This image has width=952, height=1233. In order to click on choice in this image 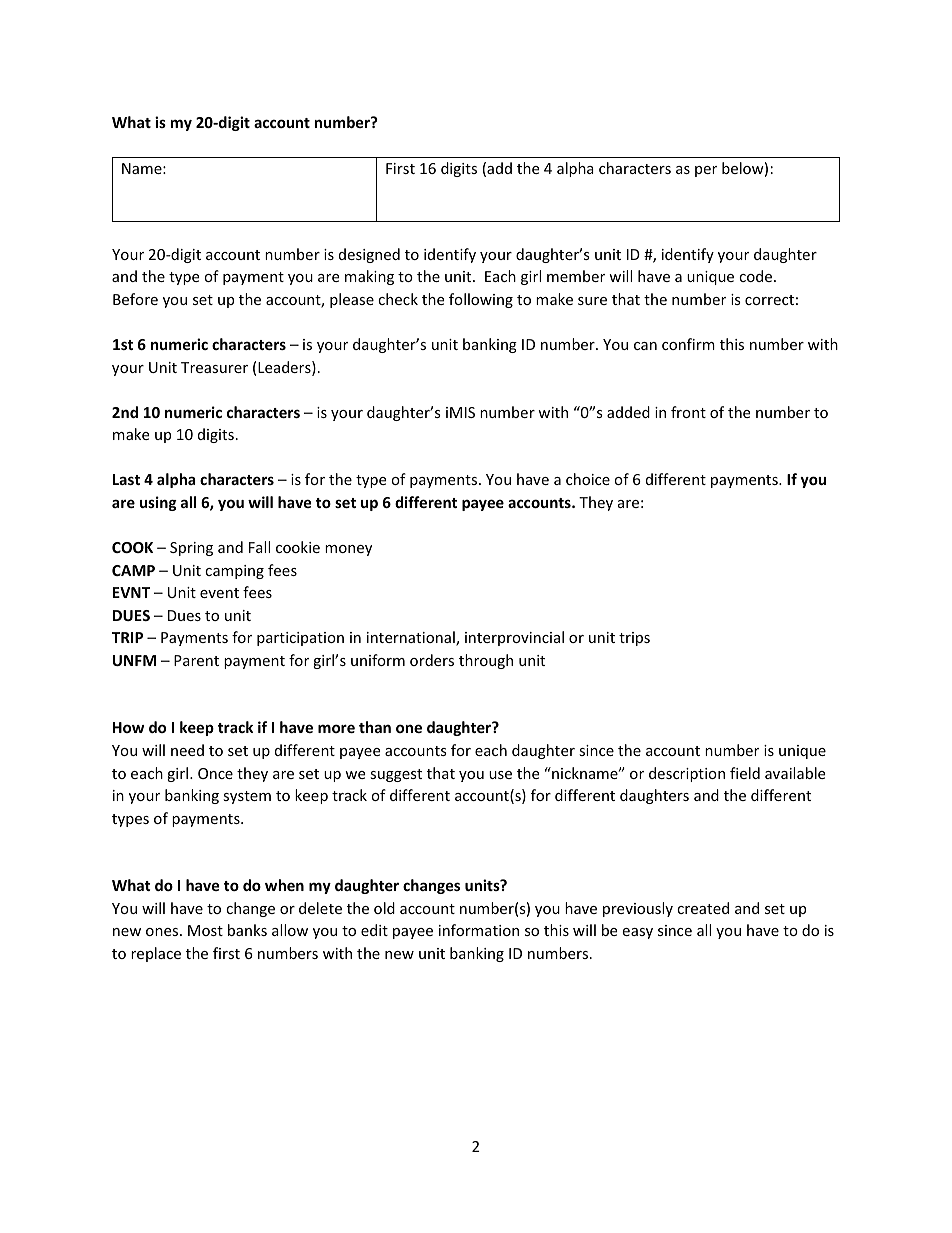, I will do `click(588, 479)`.
